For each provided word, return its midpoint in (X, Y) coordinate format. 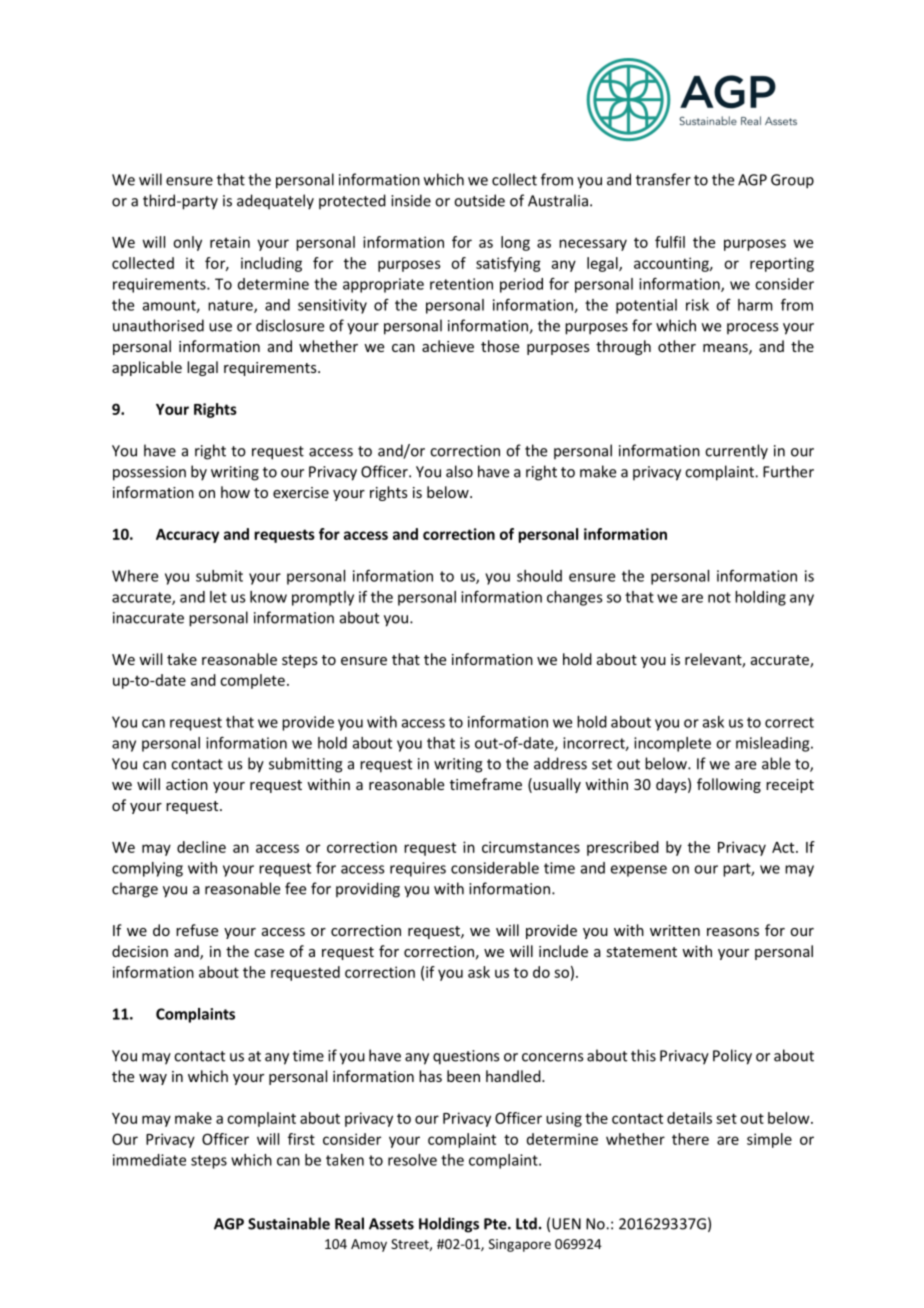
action (187, 784)
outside (479, 200)
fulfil (670, 242)
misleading (774, 744)
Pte (496, 1224)
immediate (149, 1160)
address (560, 763)
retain (230, 242)
